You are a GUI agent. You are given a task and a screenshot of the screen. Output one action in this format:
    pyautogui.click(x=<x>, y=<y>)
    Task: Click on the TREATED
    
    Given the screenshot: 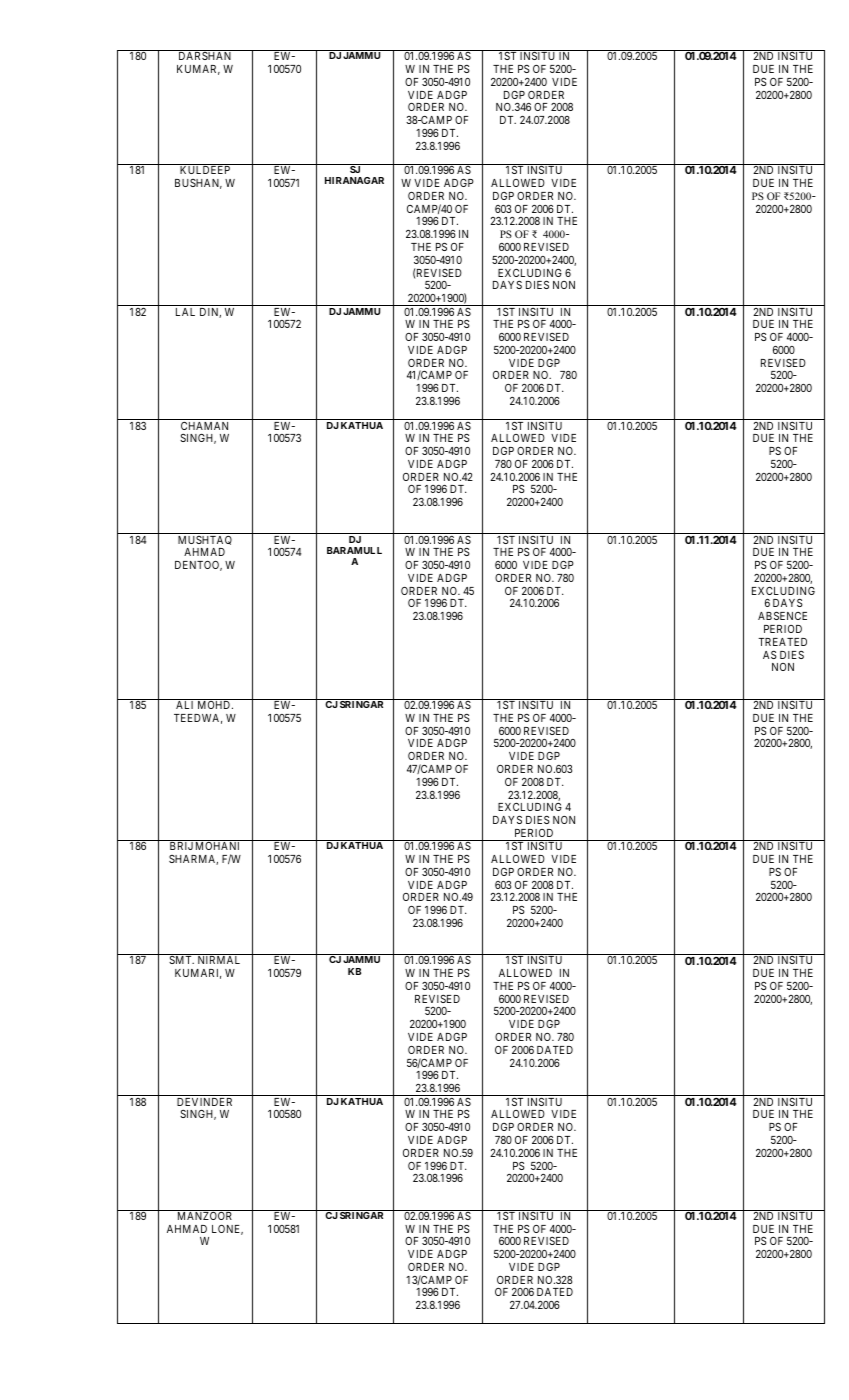 What is the action you would take?
    pyautogui.click(x=782, y=642)
